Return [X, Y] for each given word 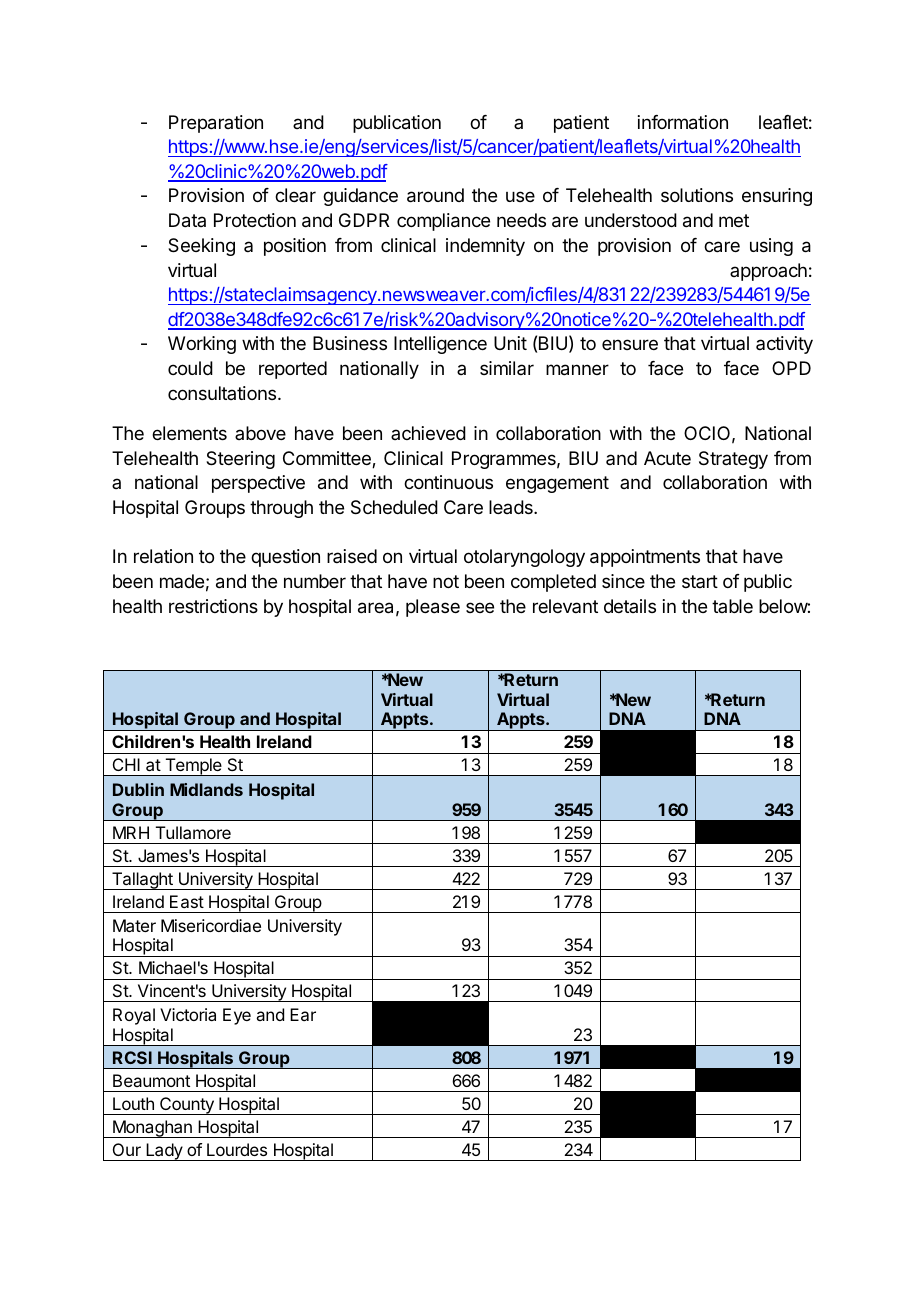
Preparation [216, 124]
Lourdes [237, 1149]
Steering [240, 460]
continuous [448, 482]
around [435, 195]
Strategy [733, 460]
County [187, 1106]
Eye [237, 1016]
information [683, 122]
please [433, 608]
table [732, 606]
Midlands [206, 789]
